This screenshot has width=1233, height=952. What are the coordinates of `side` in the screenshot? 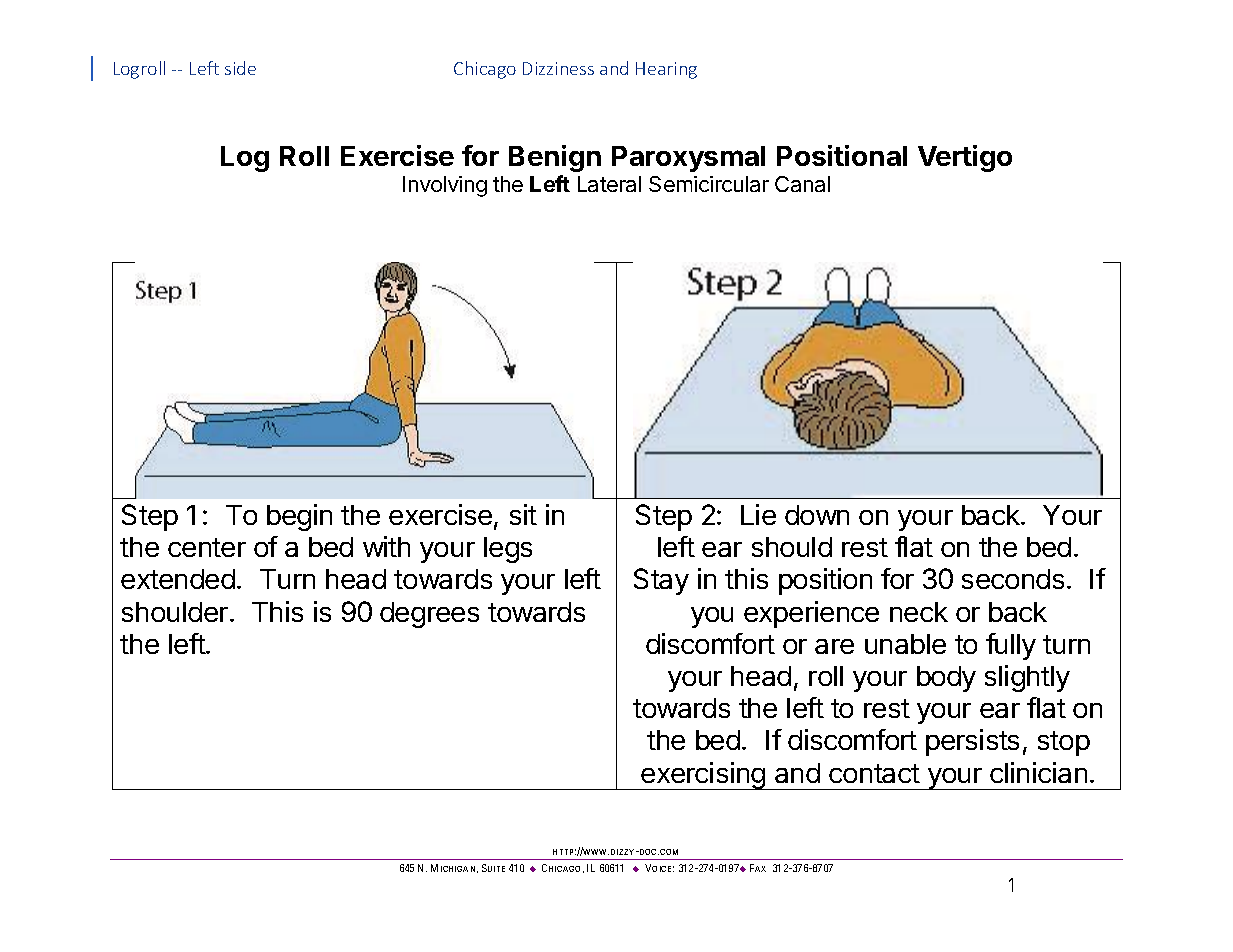 It's located at (240, 68).
